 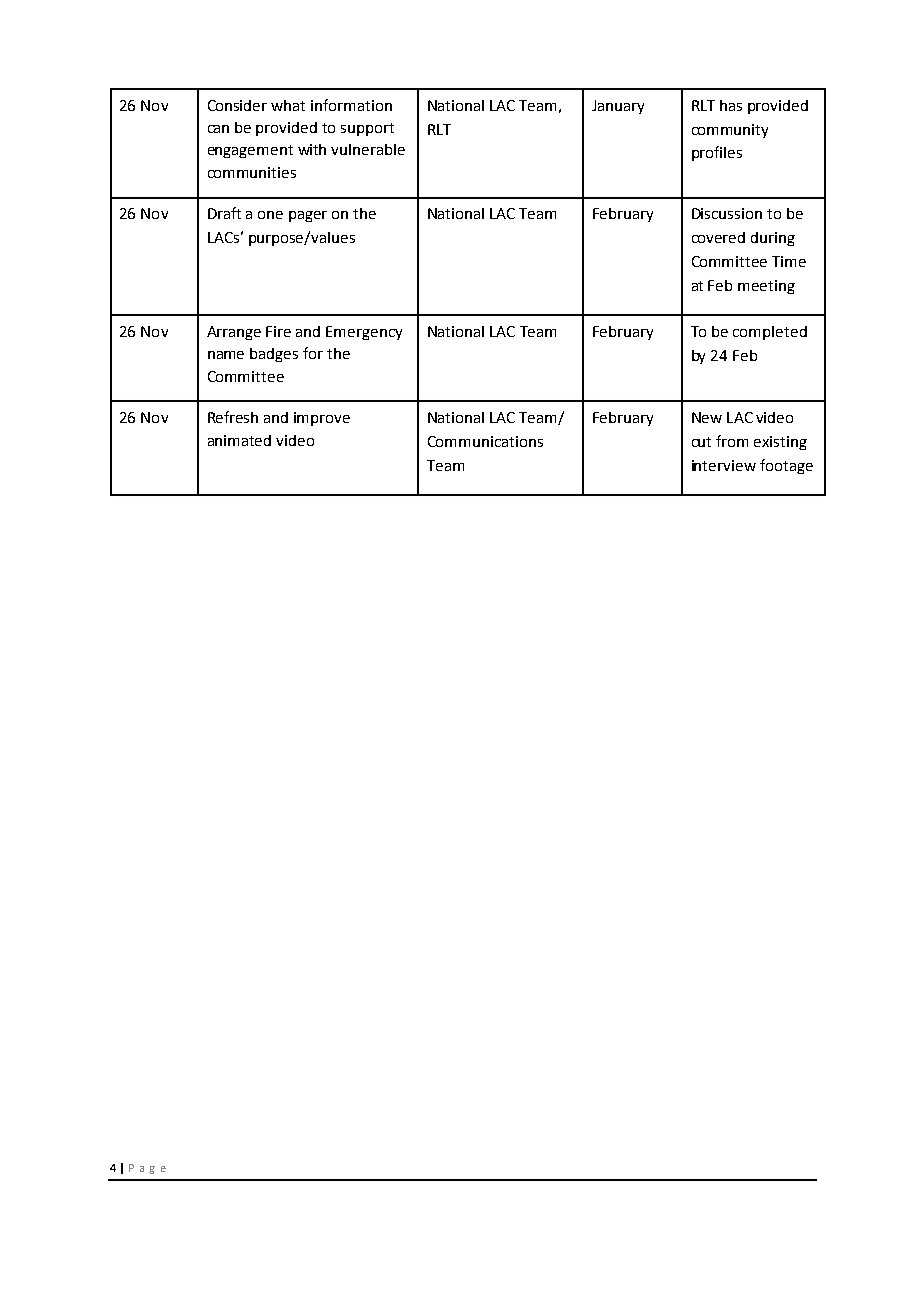 What do you see at coordinates (770, 333) in the screenshot?
I see `completed` at bounding box center [770, 333].
